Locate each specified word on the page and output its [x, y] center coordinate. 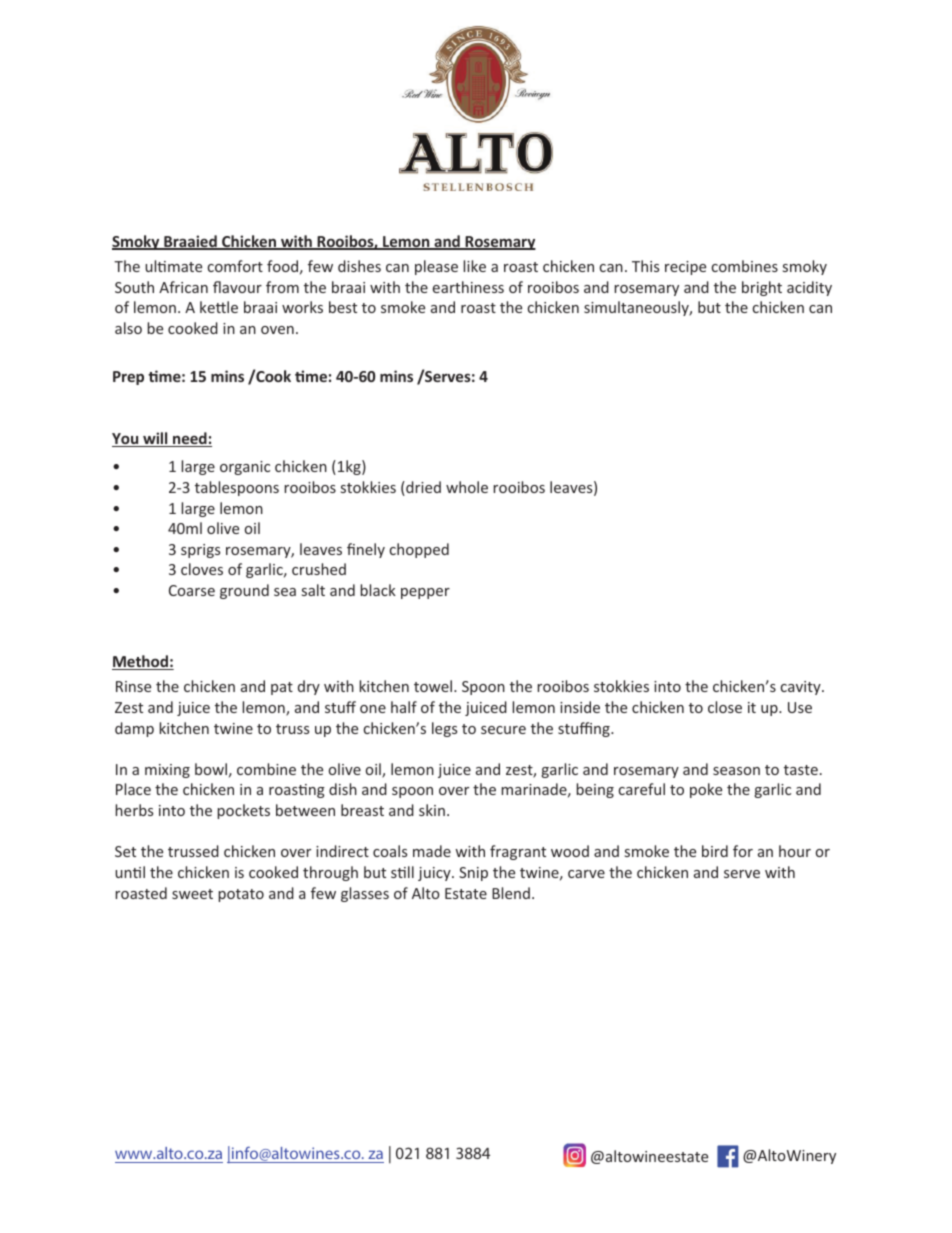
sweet [192, 894]
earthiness [468, 287]
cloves [202, 569]
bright [762, 288]
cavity [802, 688]
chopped [419, 550]
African [183, 287]
